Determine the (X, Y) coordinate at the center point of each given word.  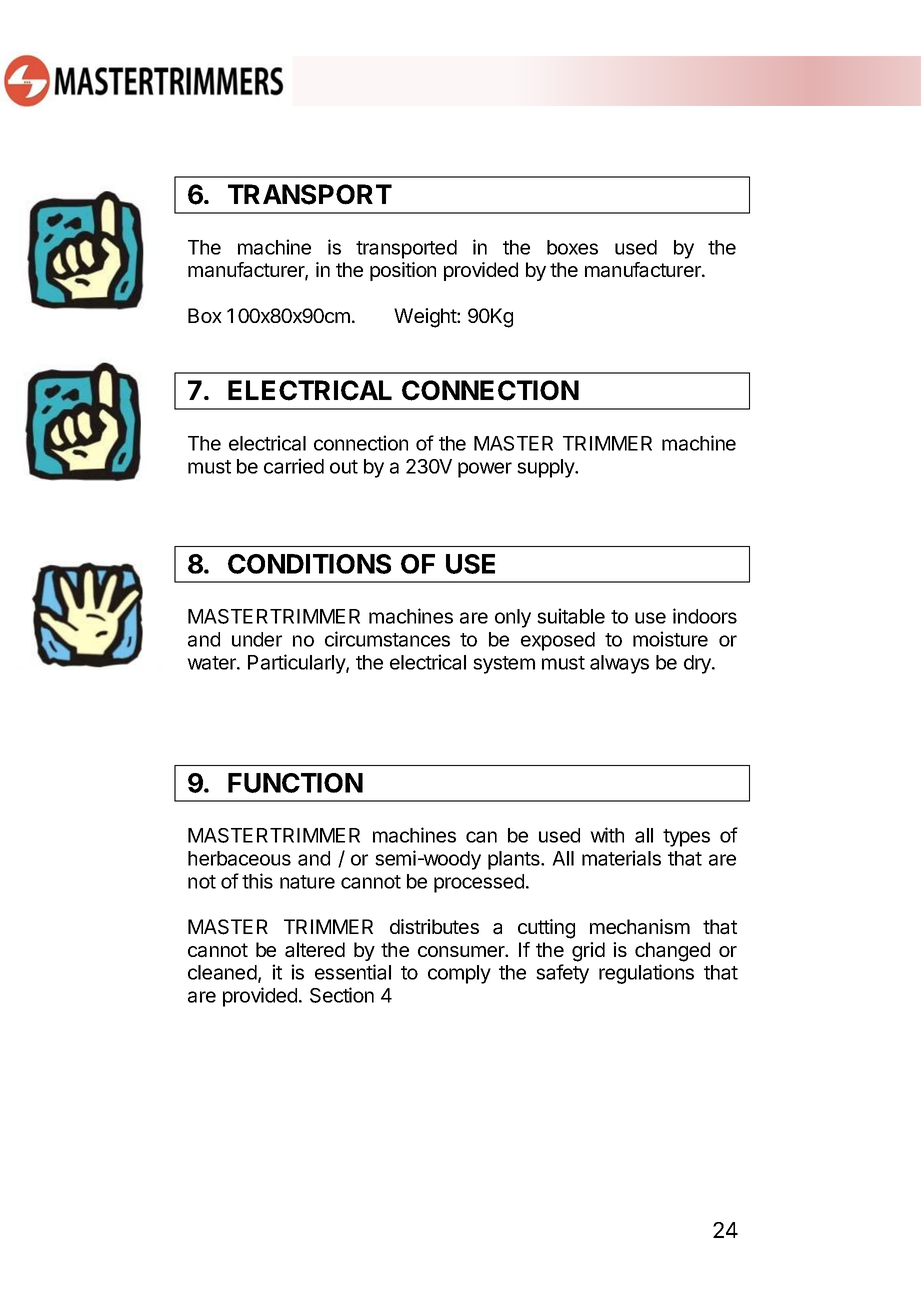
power (485, 470)
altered (315, 950)
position (403, 271)
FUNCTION (295, 783)
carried (294, 466)
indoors (705, 616)
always (619, 664)
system (504, 665)
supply (546, 468)
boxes (572, 247)
